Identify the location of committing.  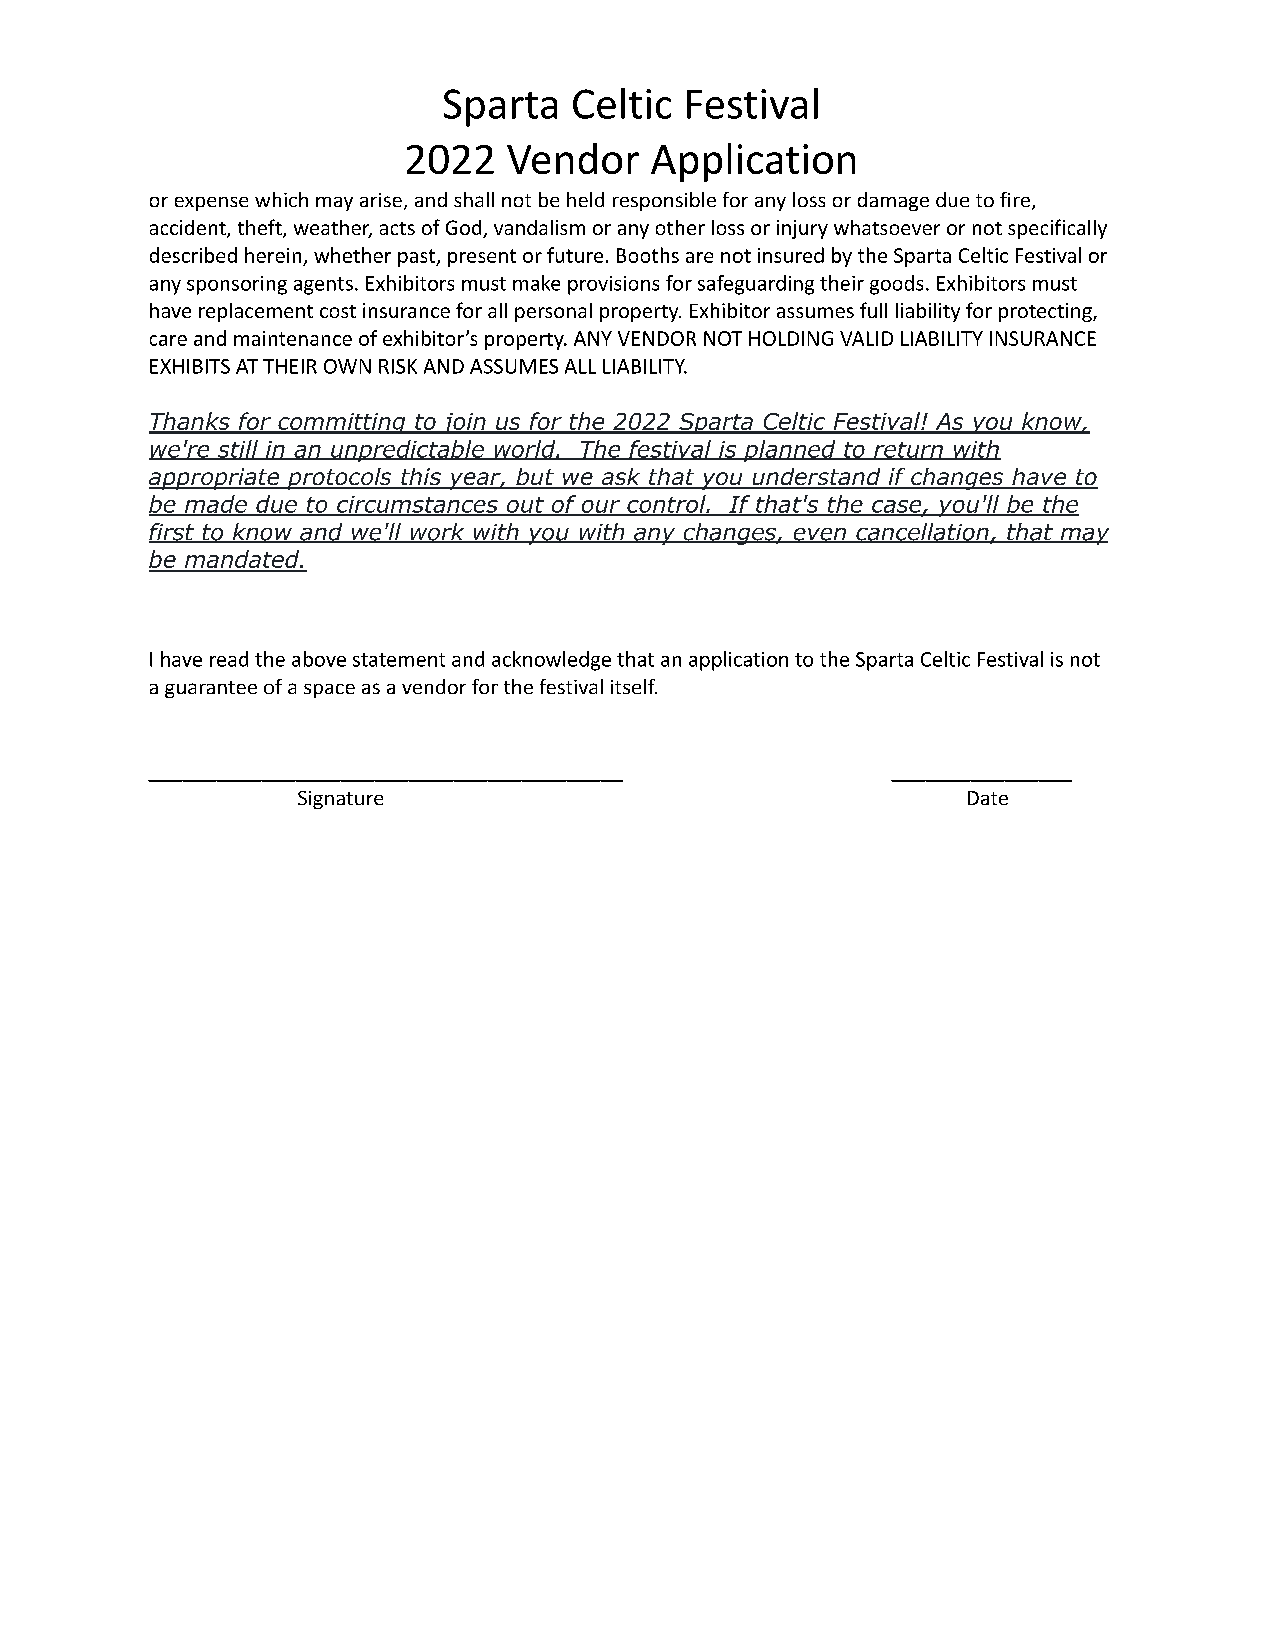
(342, 423).
